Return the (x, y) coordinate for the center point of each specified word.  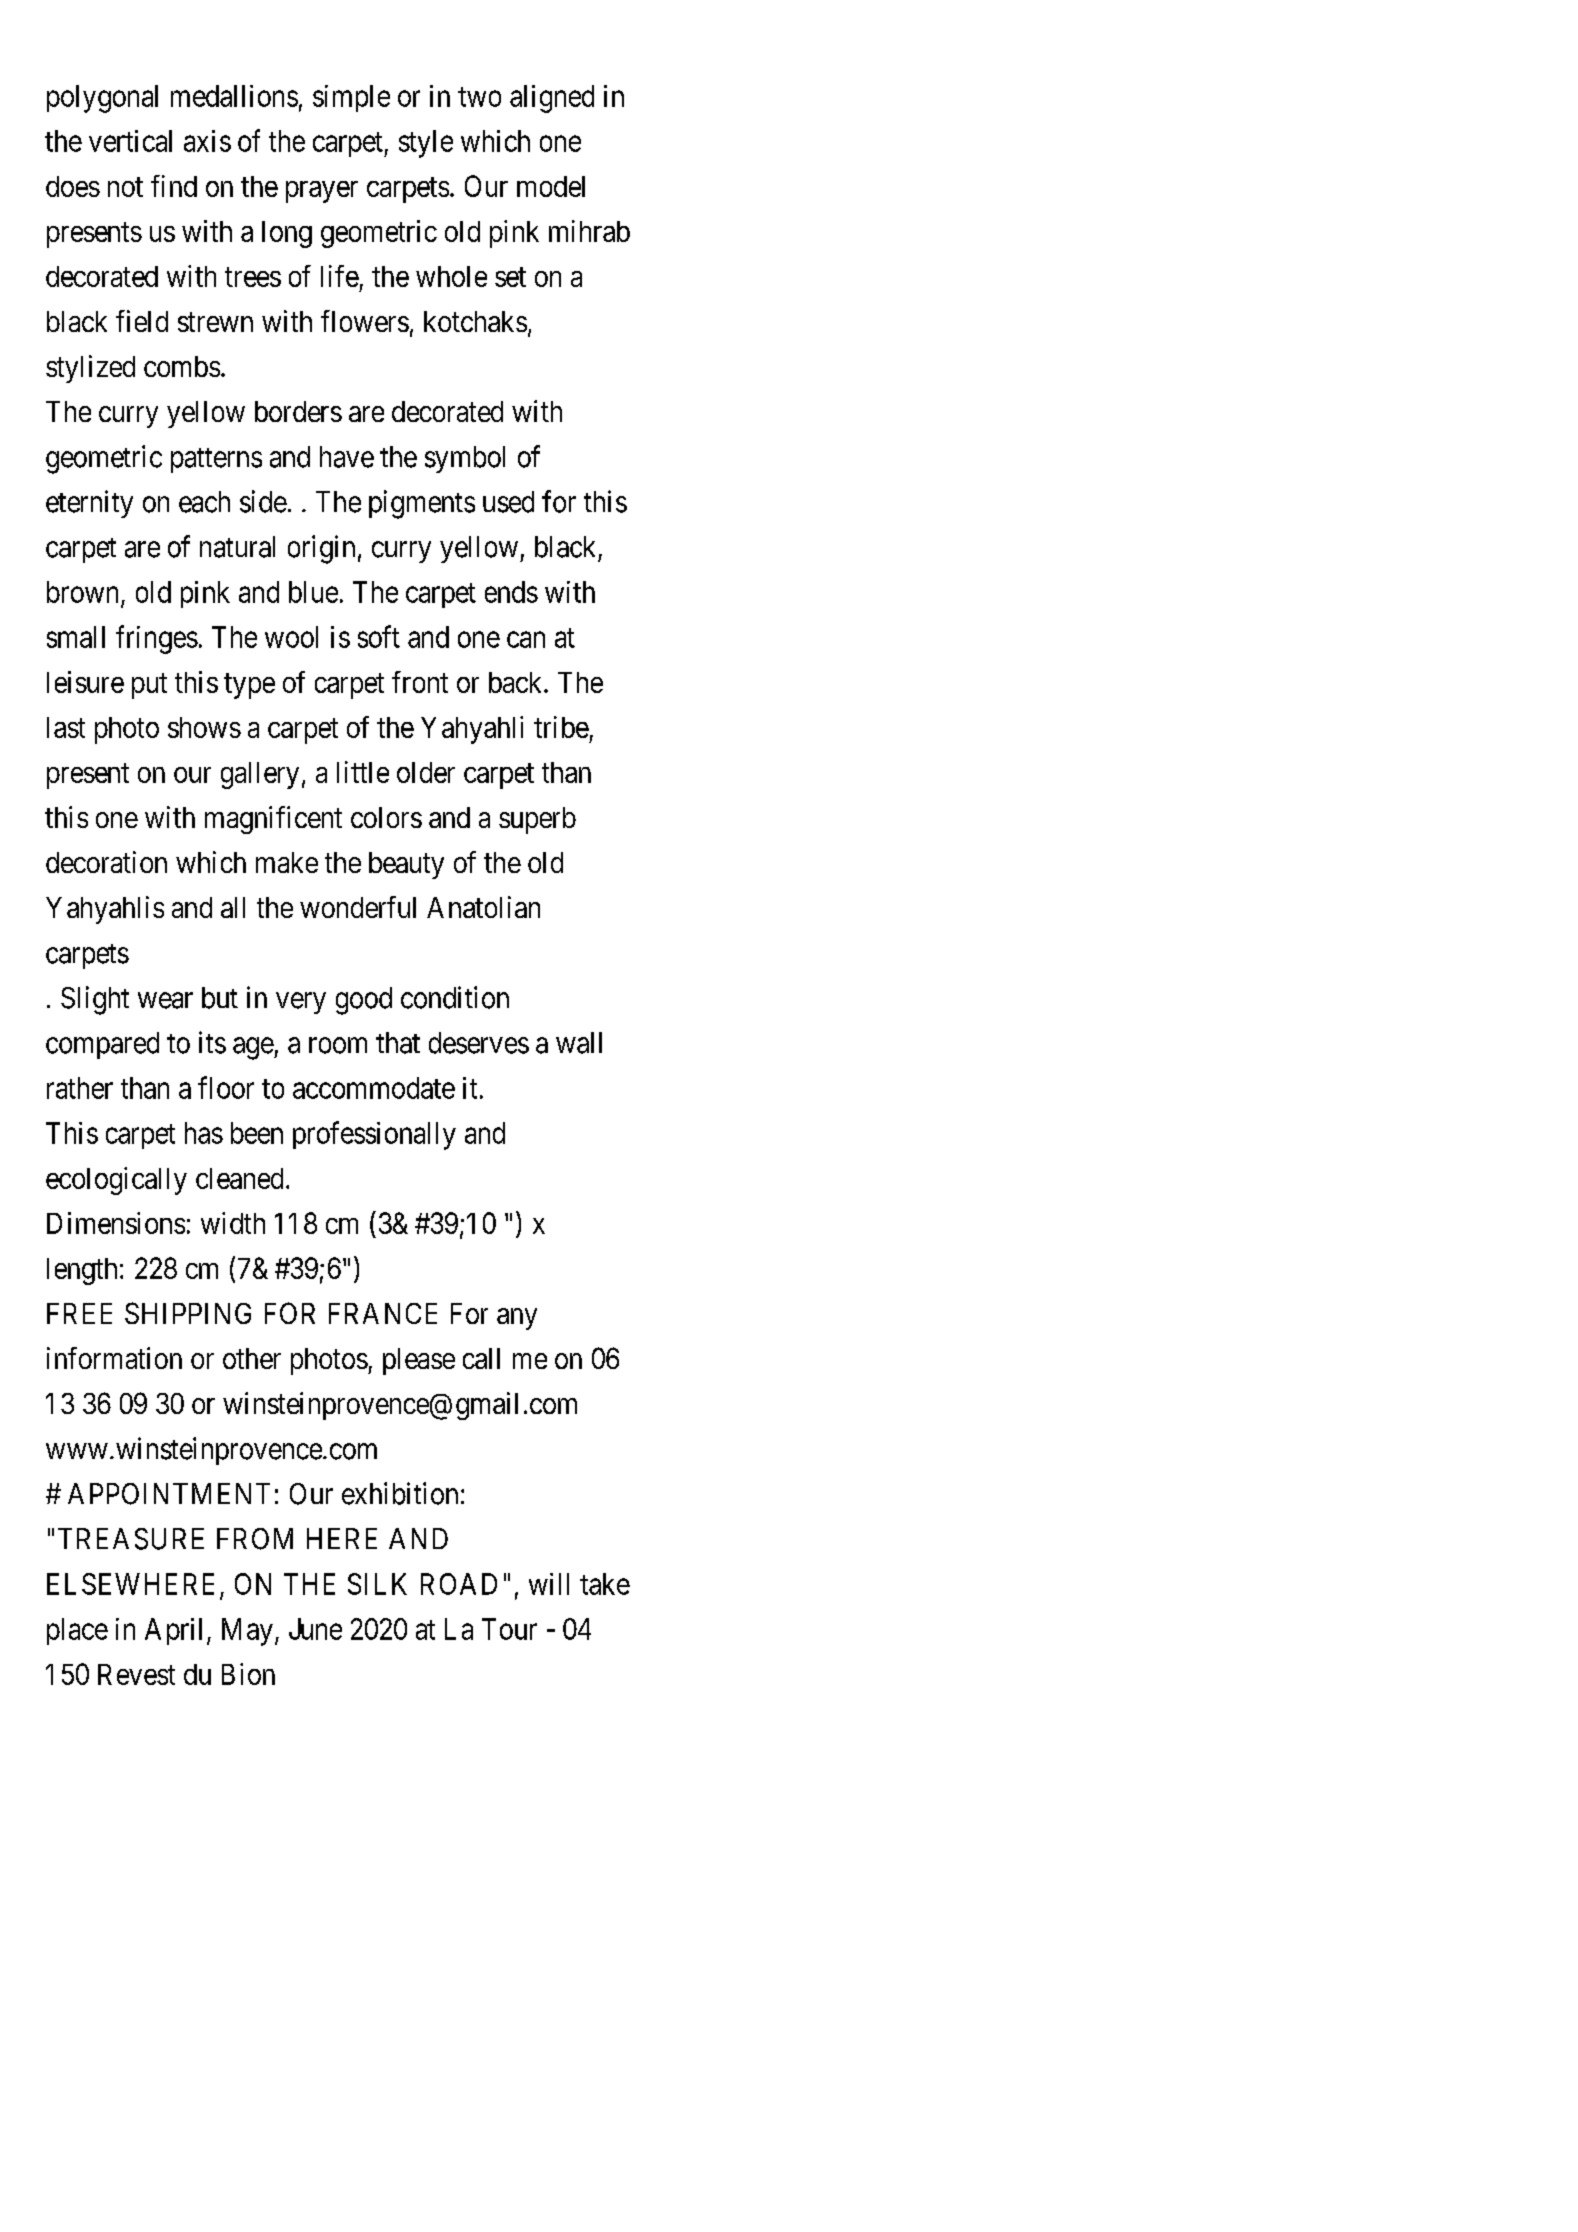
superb (537, 820)
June (315, 1629)
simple (351, 98)
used (508, 502)
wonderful (358, 907)
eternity (89, 504)
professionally (374, 1135)
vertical (130, 141)
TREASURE (131, 1539)
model (551, 186)
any (517, 1319)
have (347, 457)
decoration (106, 862)
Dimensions (116, 1223)
